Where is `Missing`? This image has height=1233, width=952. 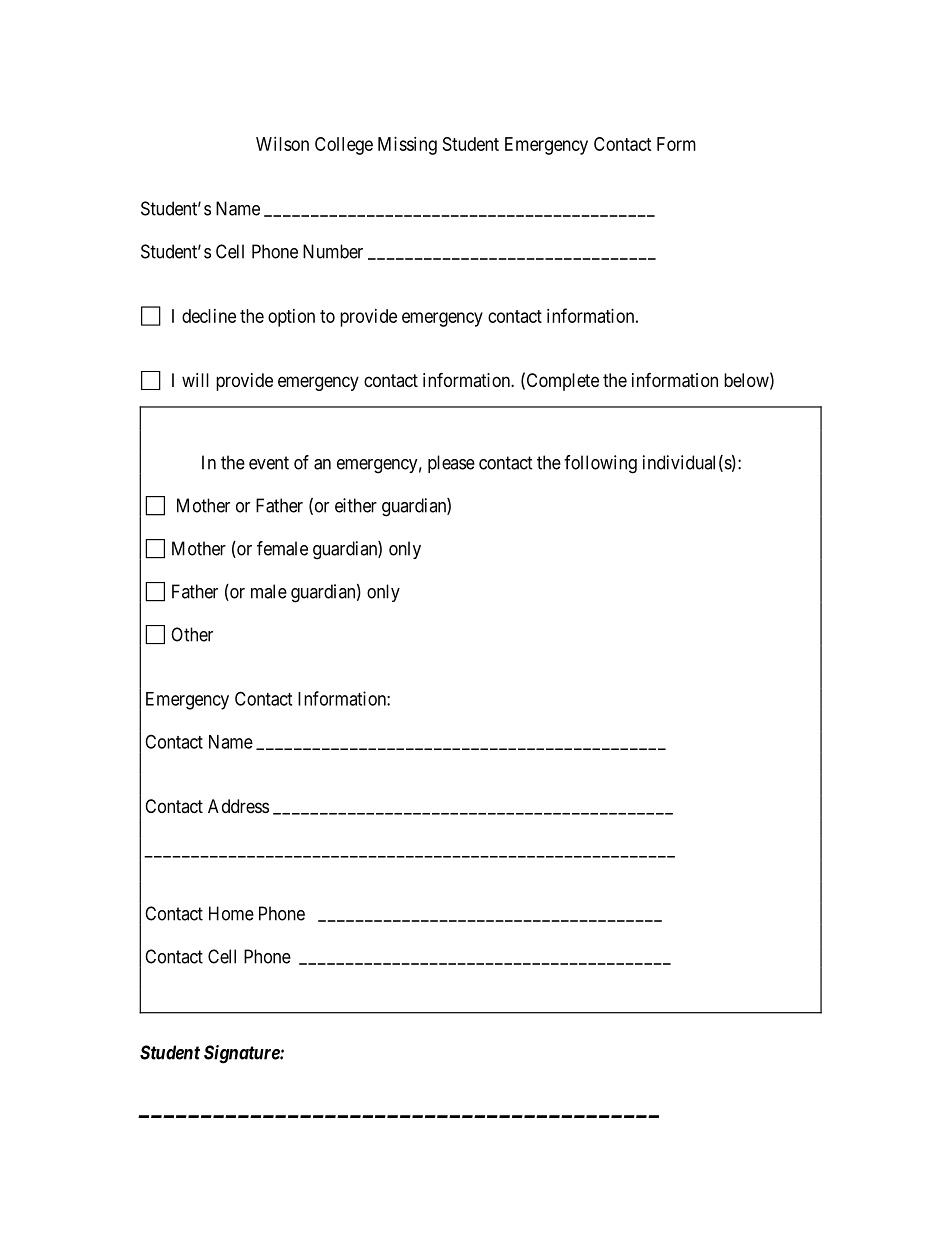 Missing is located at coordinates (407, 146).
